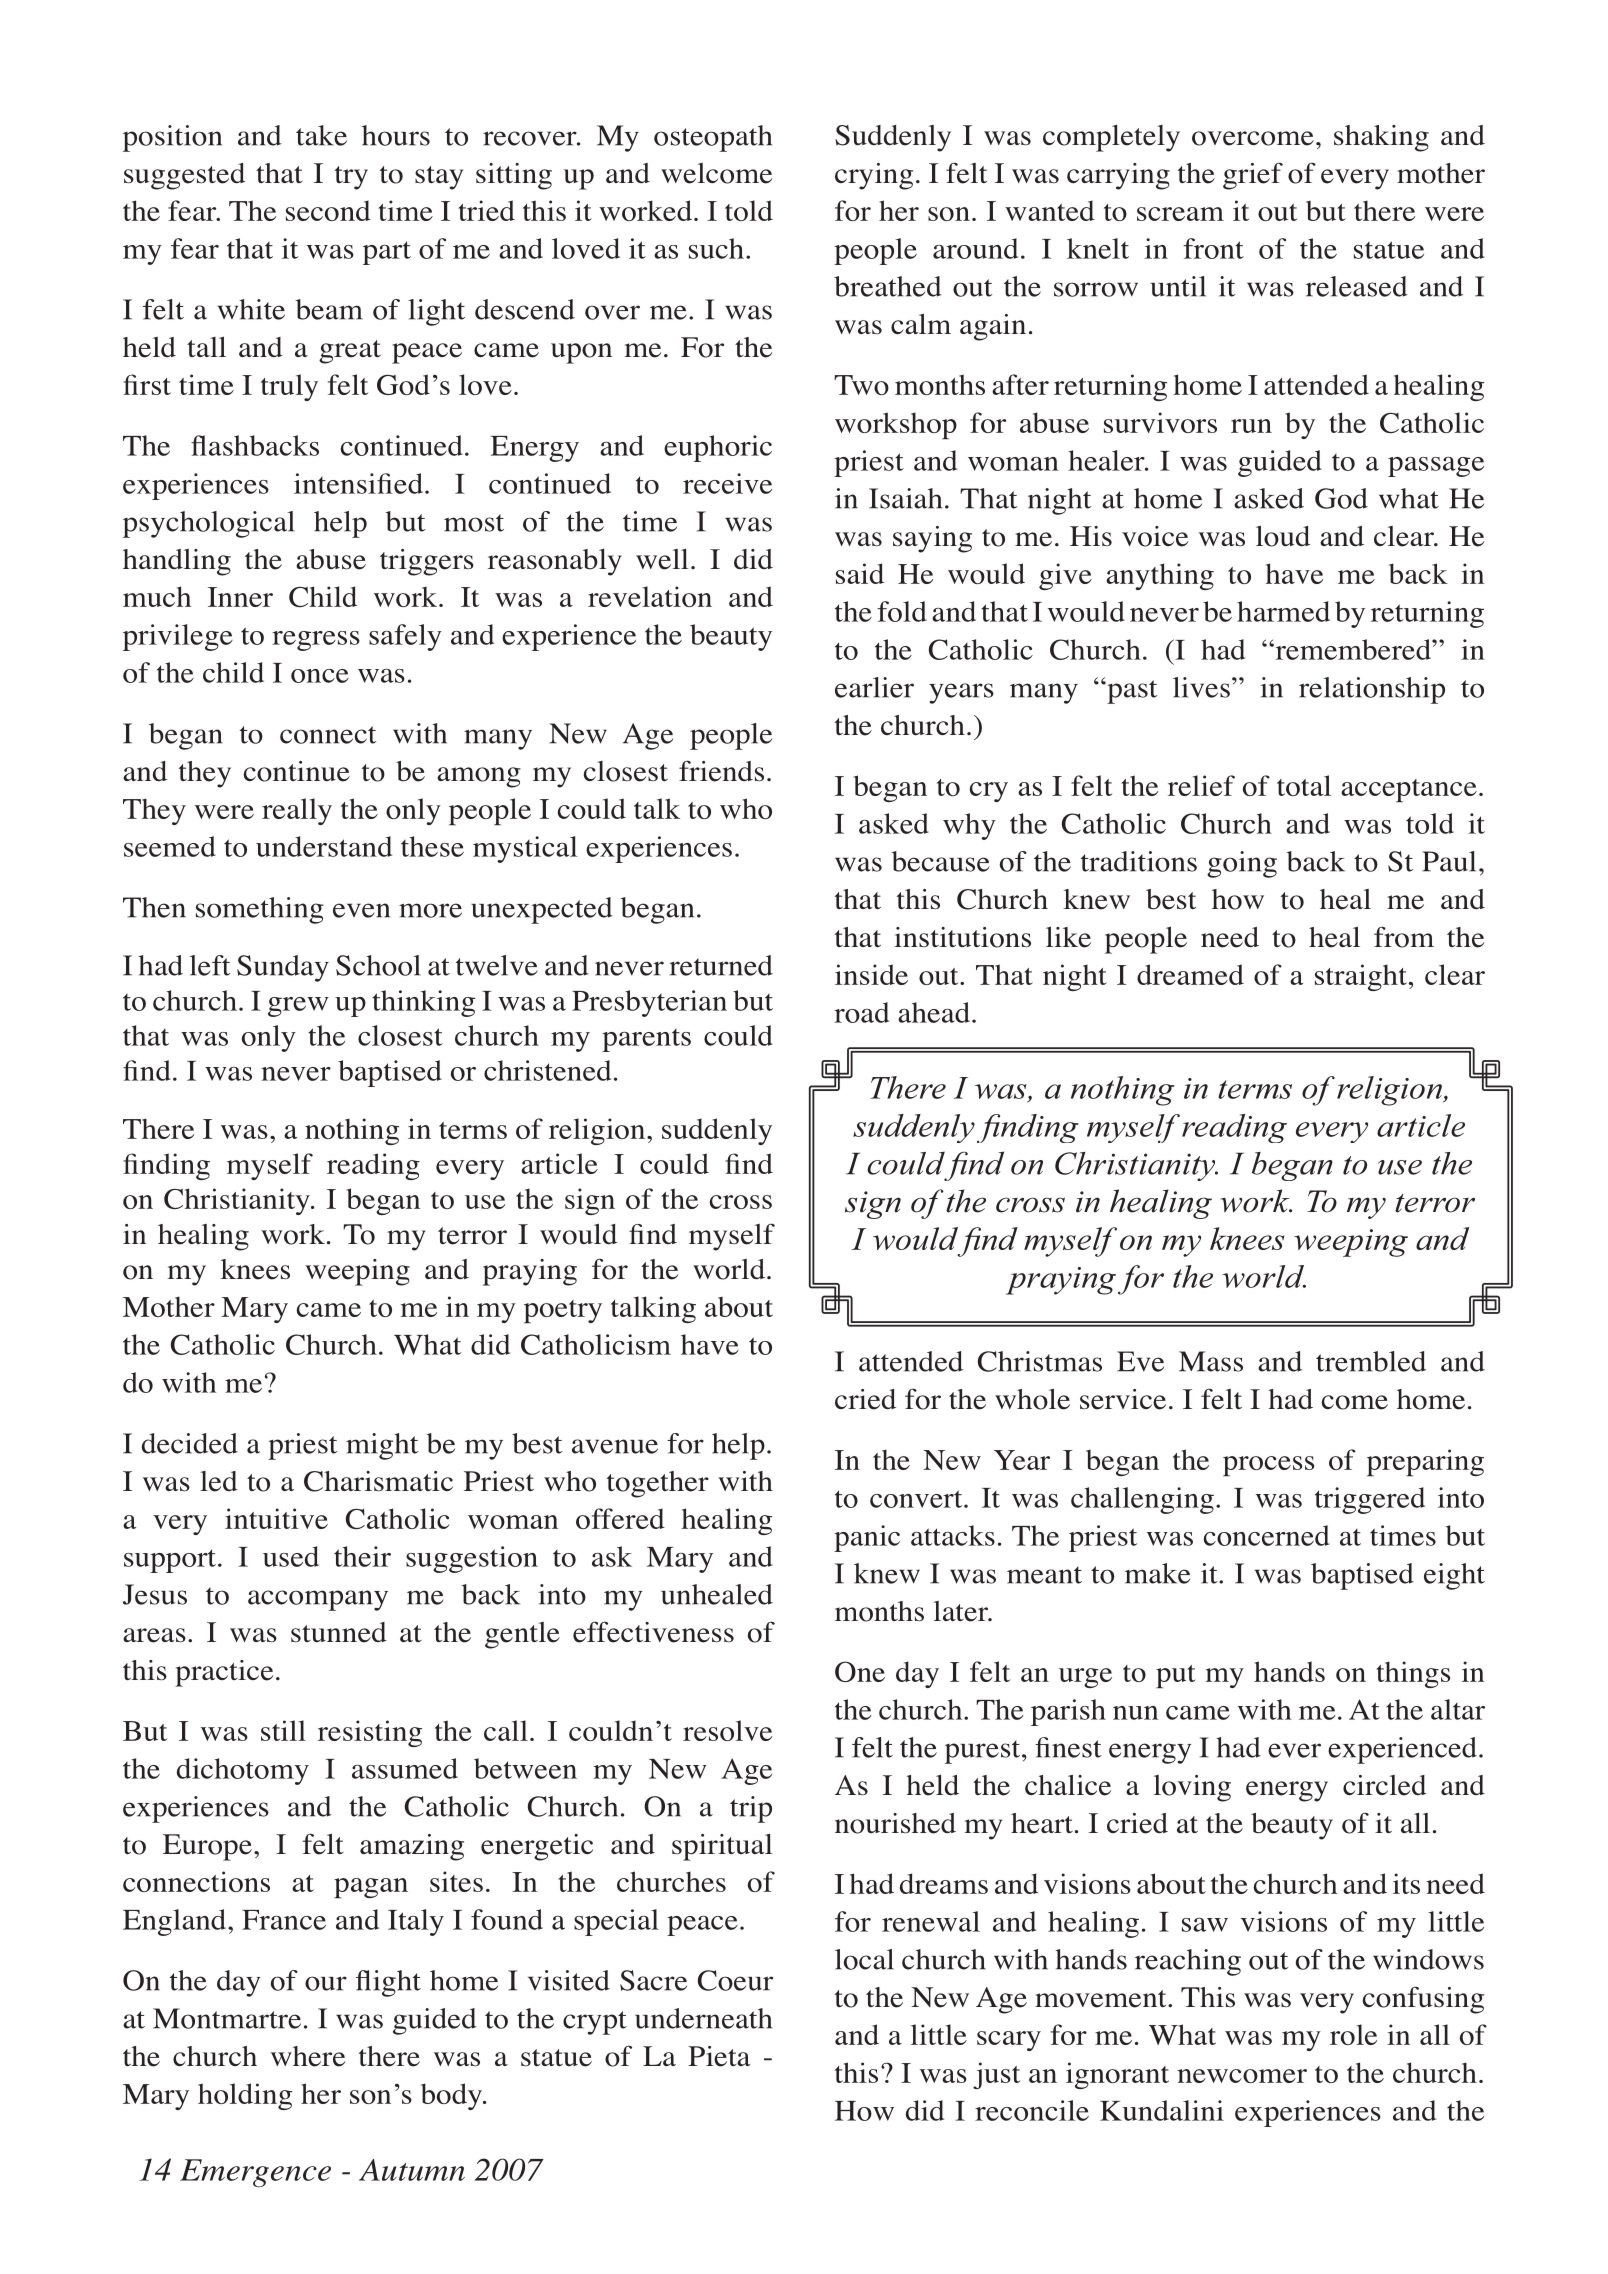  What do you see at coordinates (1413, 1674) in the page?
I see `things` at bounding box center [1413, 1674].
